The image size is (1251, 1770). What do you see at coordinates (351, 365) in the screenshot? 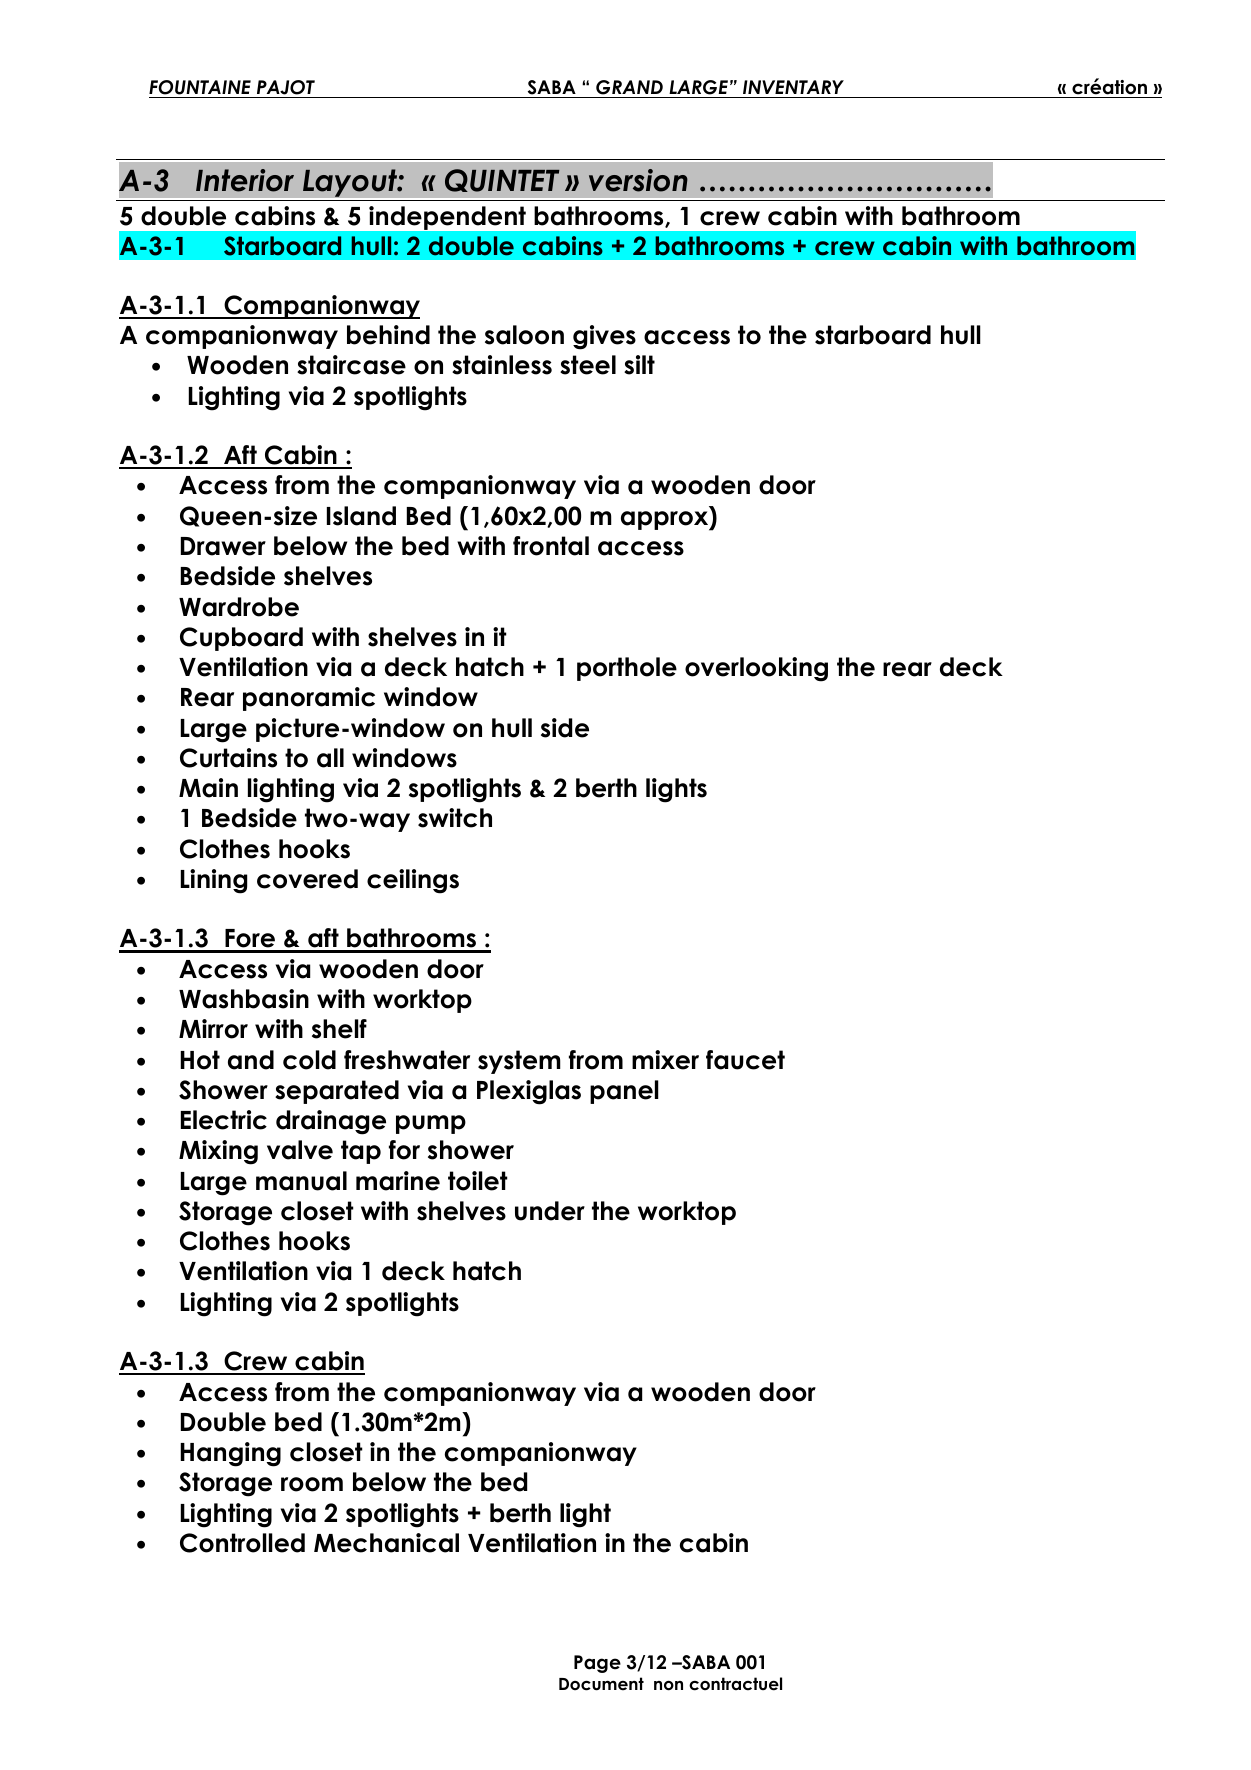
I see `staircase` at bounding box center [351, 365].
